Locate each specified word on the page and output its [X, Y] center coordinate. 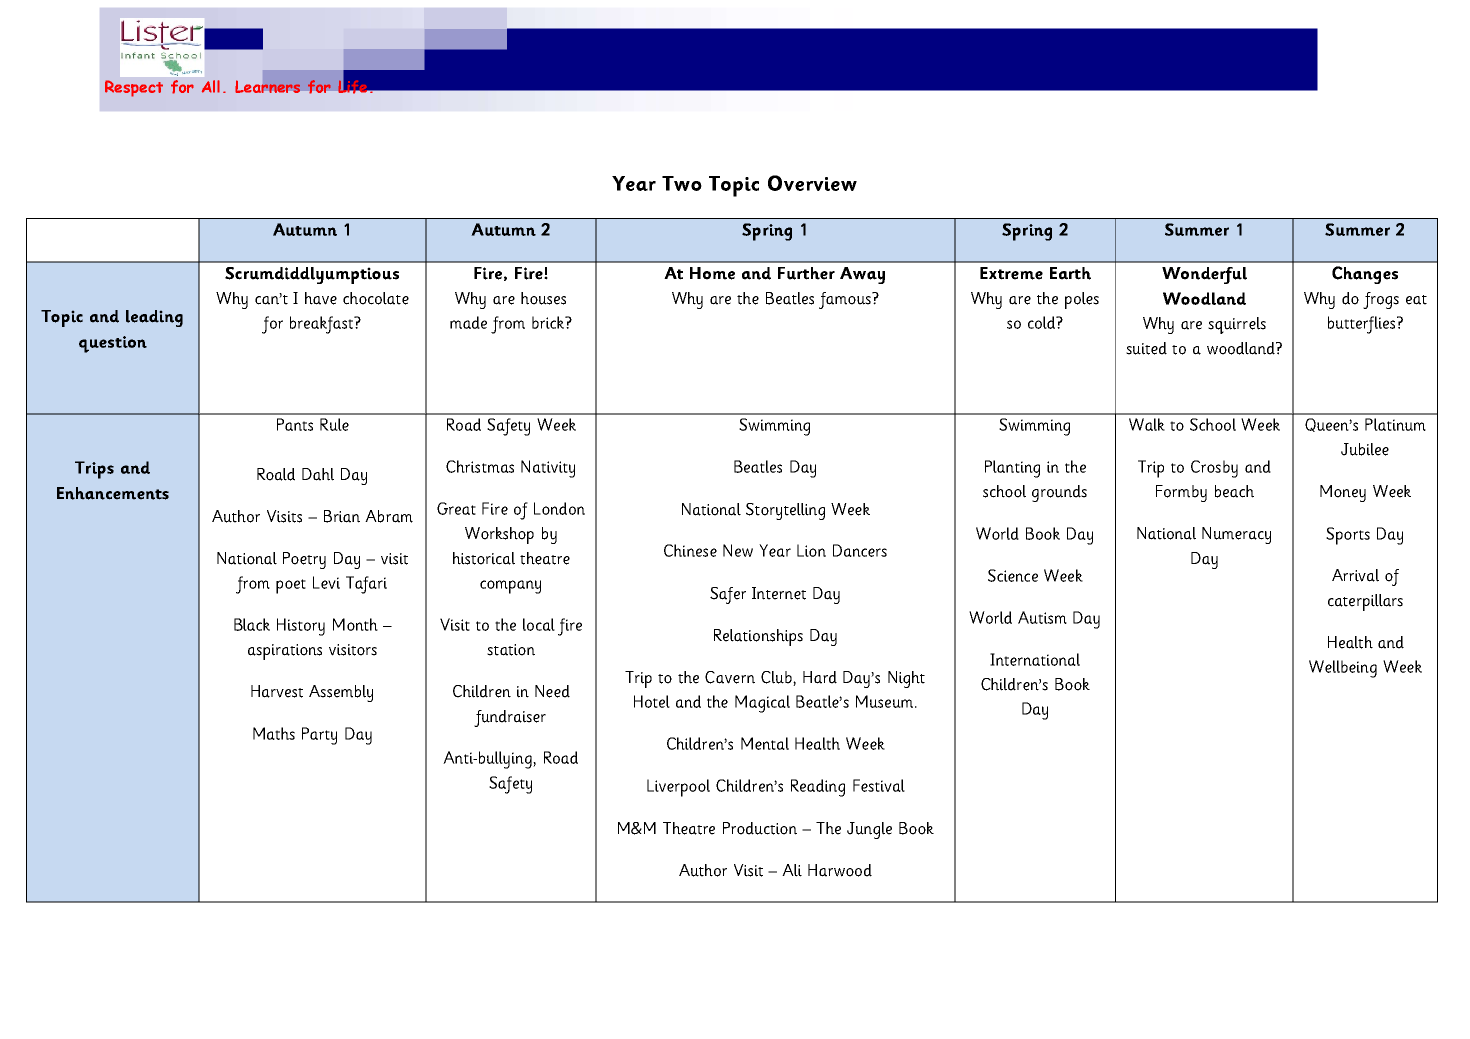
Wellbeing [1343, 669]
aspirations [285, 652]
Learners [267, 86]
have [321, 298]
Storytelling [785, 511]
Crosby [1214, 469]
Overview [812, 183]
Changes [1365, 275]
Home [712, 273]
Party [319, 736]
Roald [276, 474]
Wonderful [1204, 275]
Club [777, 677]
